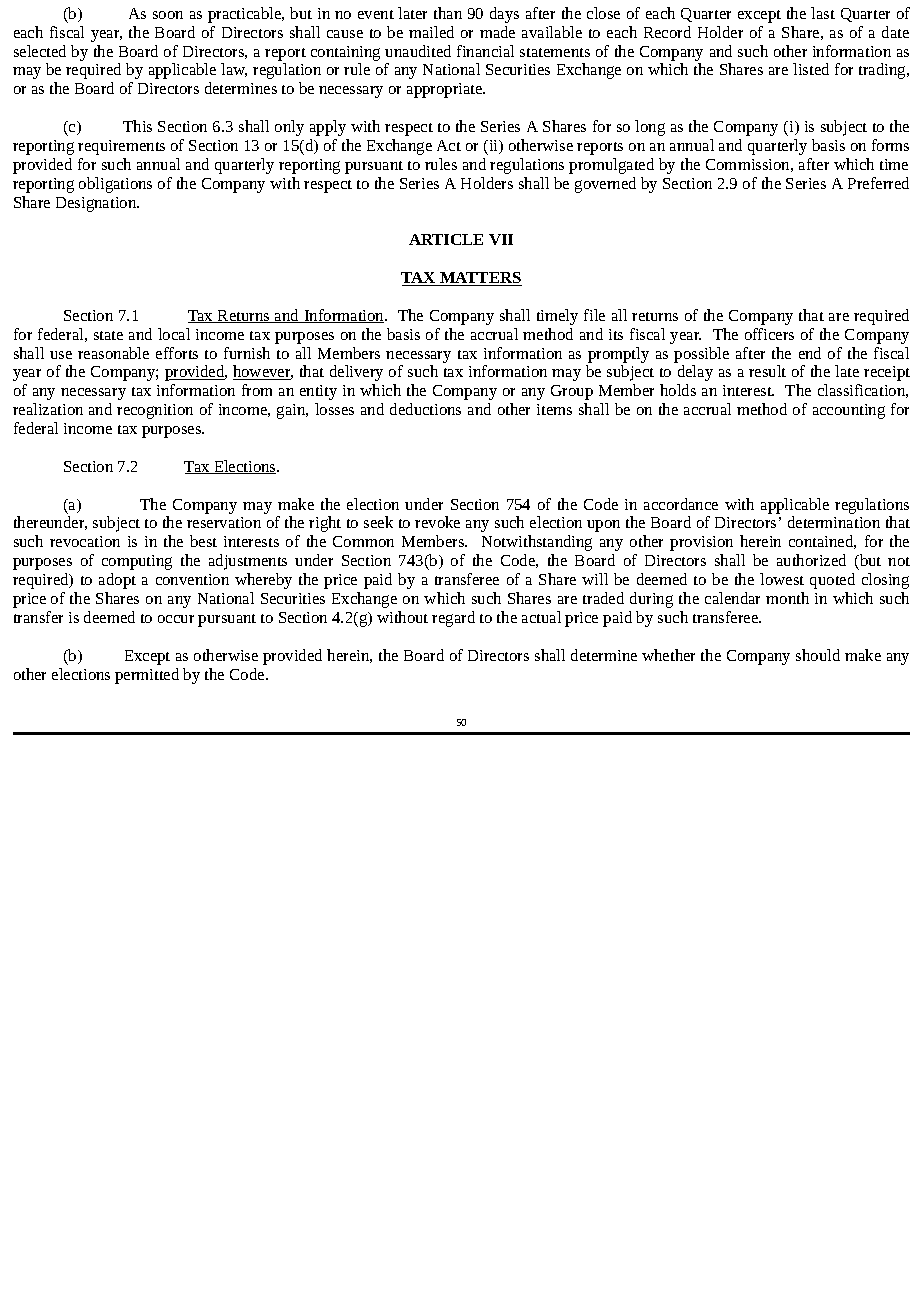 The width and height of the image is (924, 1308). What do you see at coordinates (823, 13) in the image?
I see `last` at bounding box center [823, 13].
